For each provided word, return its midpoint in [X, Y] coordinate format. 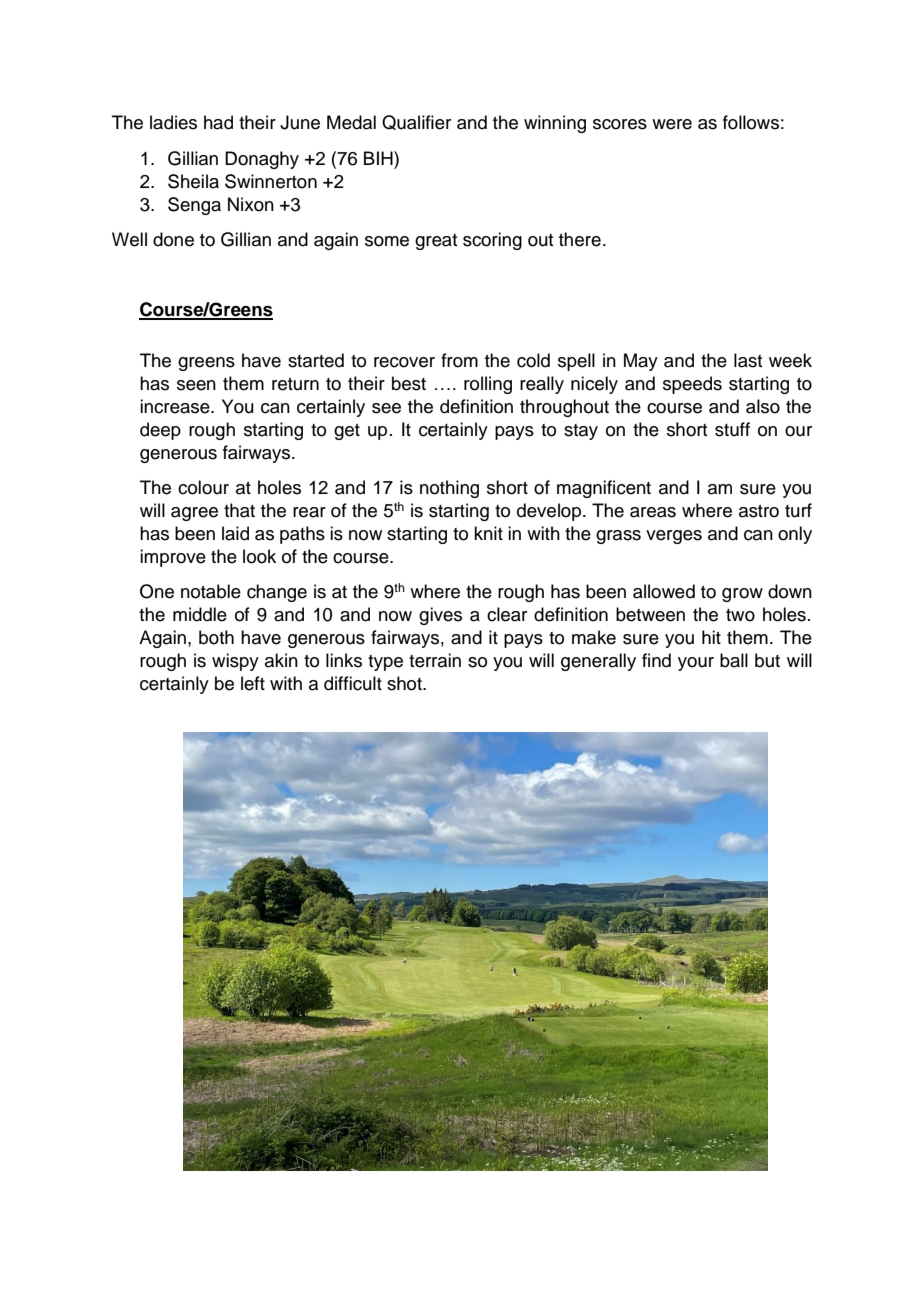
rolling [488, 385]
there [580, 239]
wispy [235, 662]
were [672, 124]
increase [176, 406]
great [436, 242]
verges [674, 537]
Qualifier [416, 122]
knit [488, 533]
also [763, 406]
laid [235, 533]
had [218, 122]
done [173, 239]
